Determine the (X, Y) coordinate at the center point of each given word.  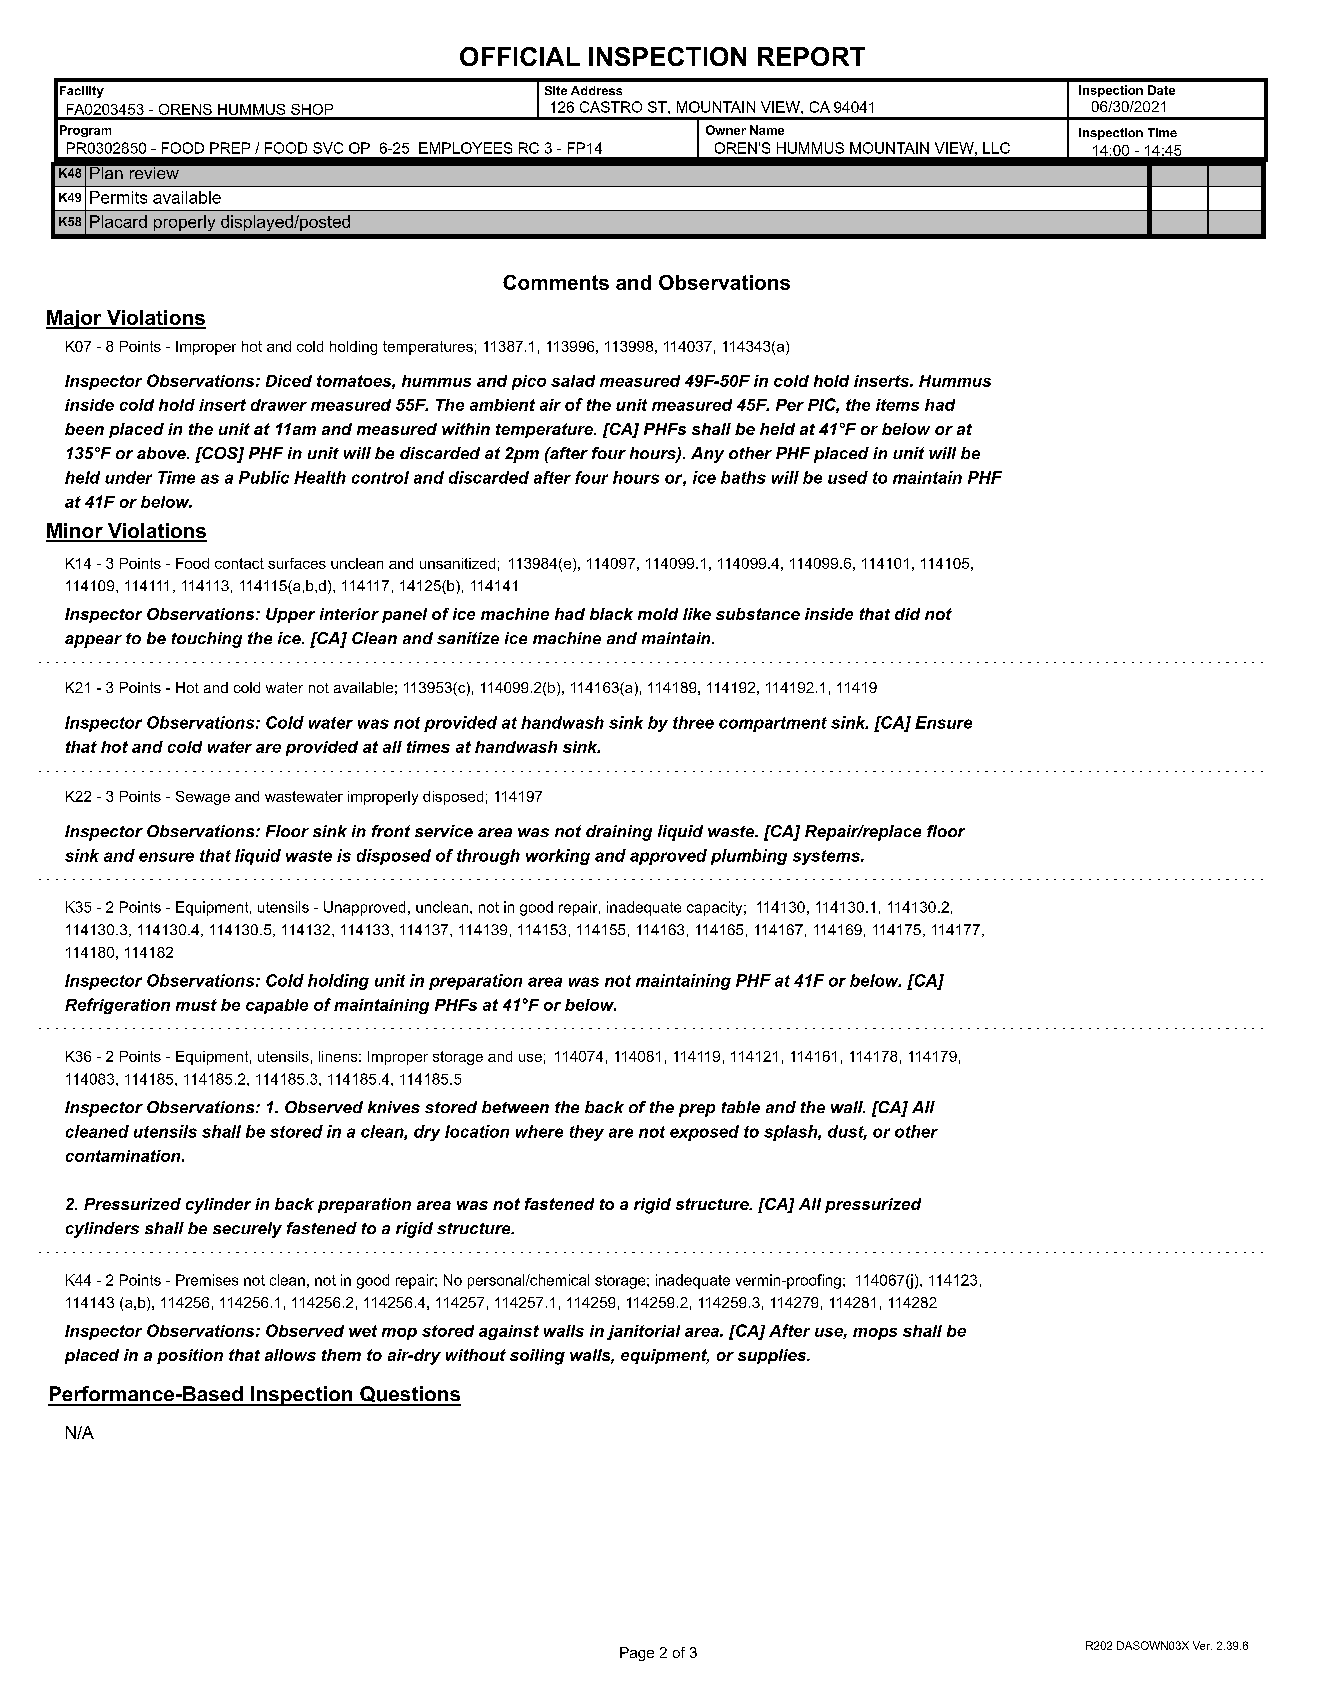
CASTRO (611, 107)
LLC (996, 148)
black (611, 614)
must (196, 1005)
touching (207, 640)
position (190, 1356)
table (741, 1107)
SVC (328, 148)
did (907, 614)
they (587, 1133)
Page (637, 1654)
